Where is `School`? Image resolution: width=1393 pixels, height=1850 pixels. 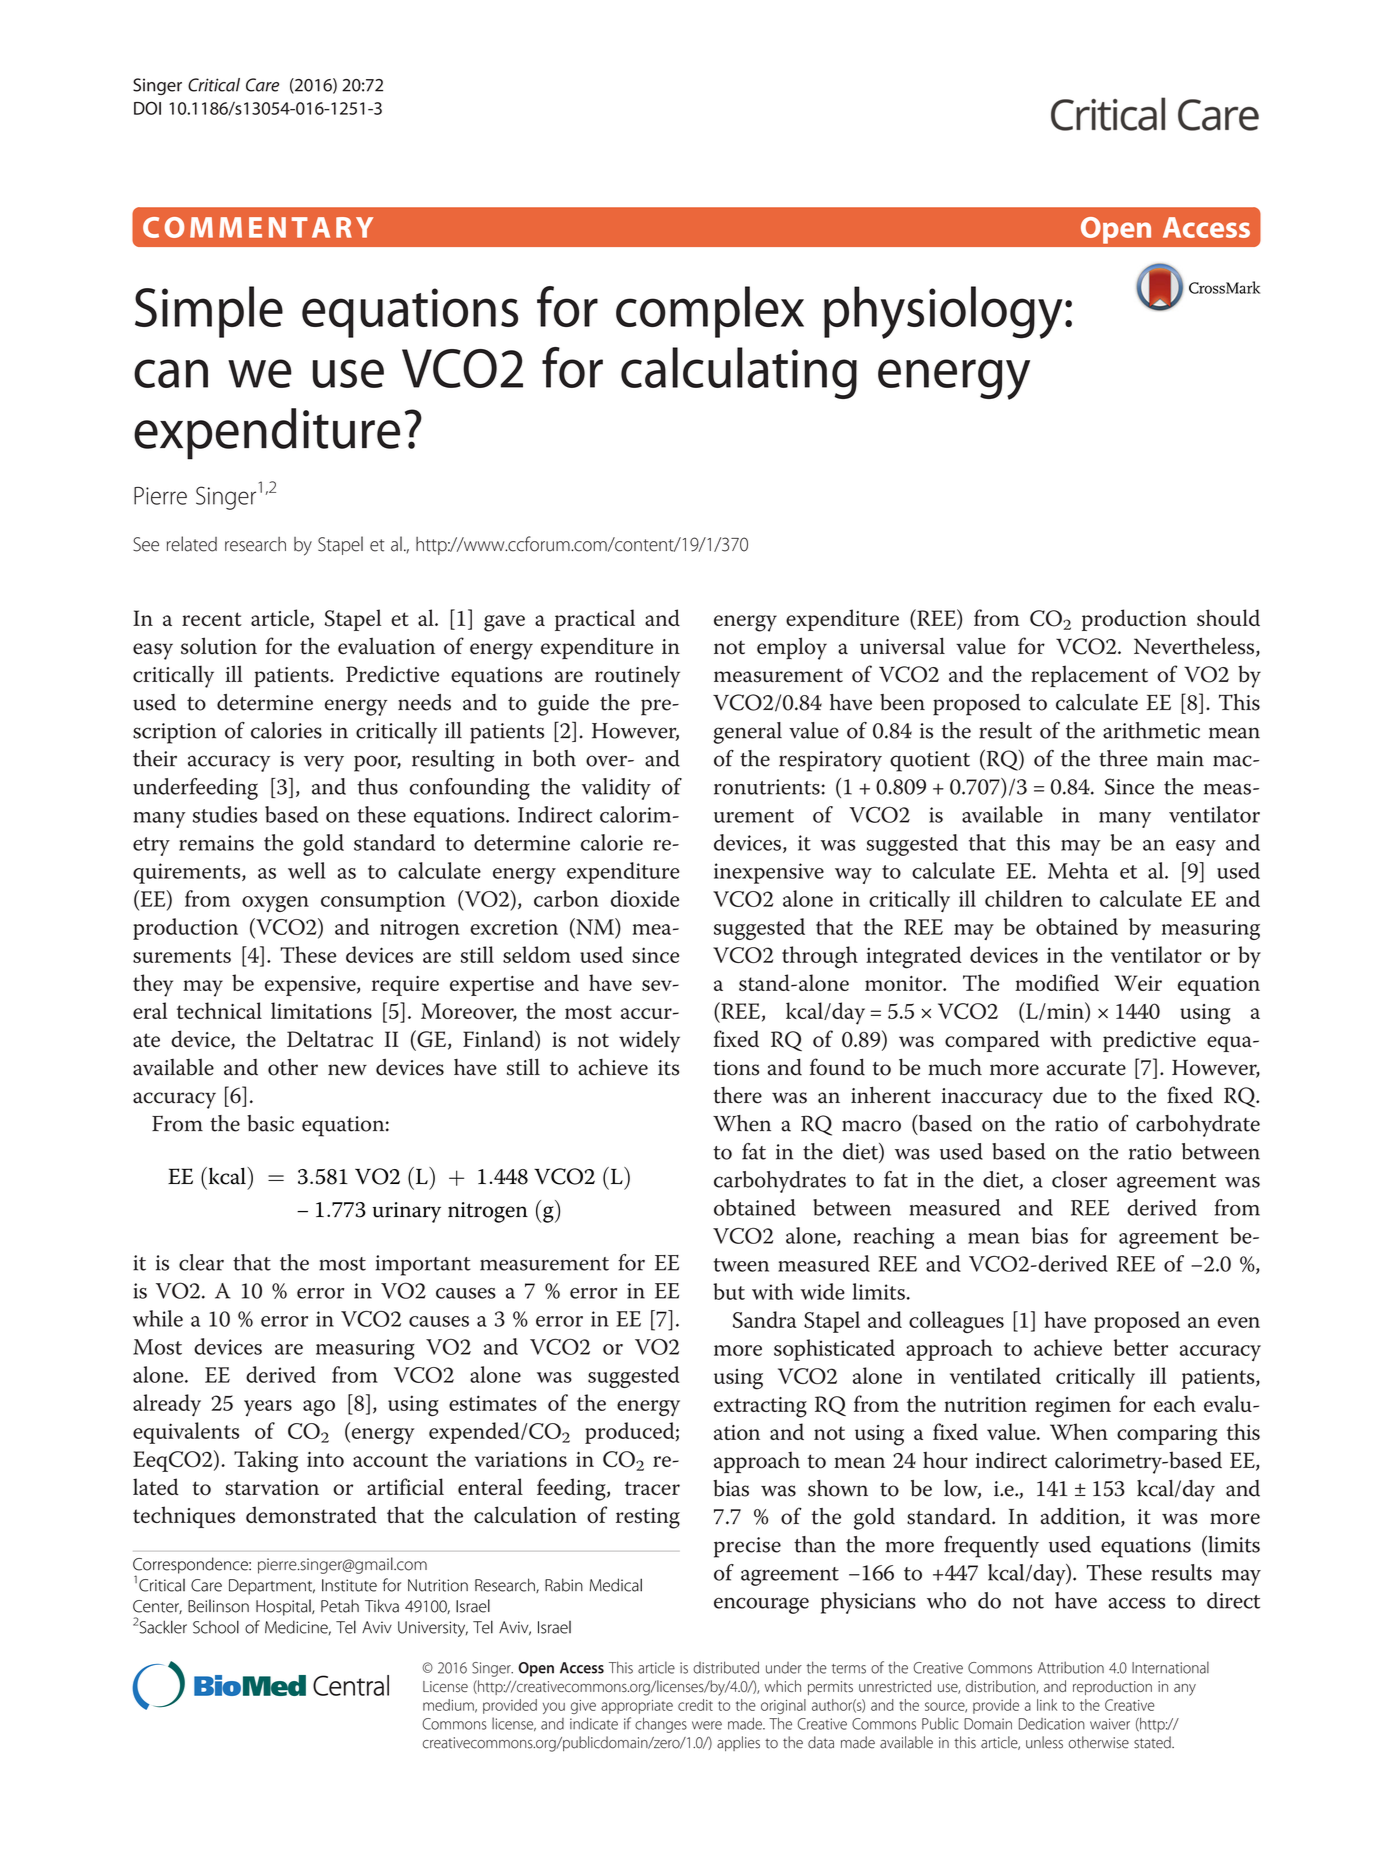 School is located at coordinates (216, 1627).
